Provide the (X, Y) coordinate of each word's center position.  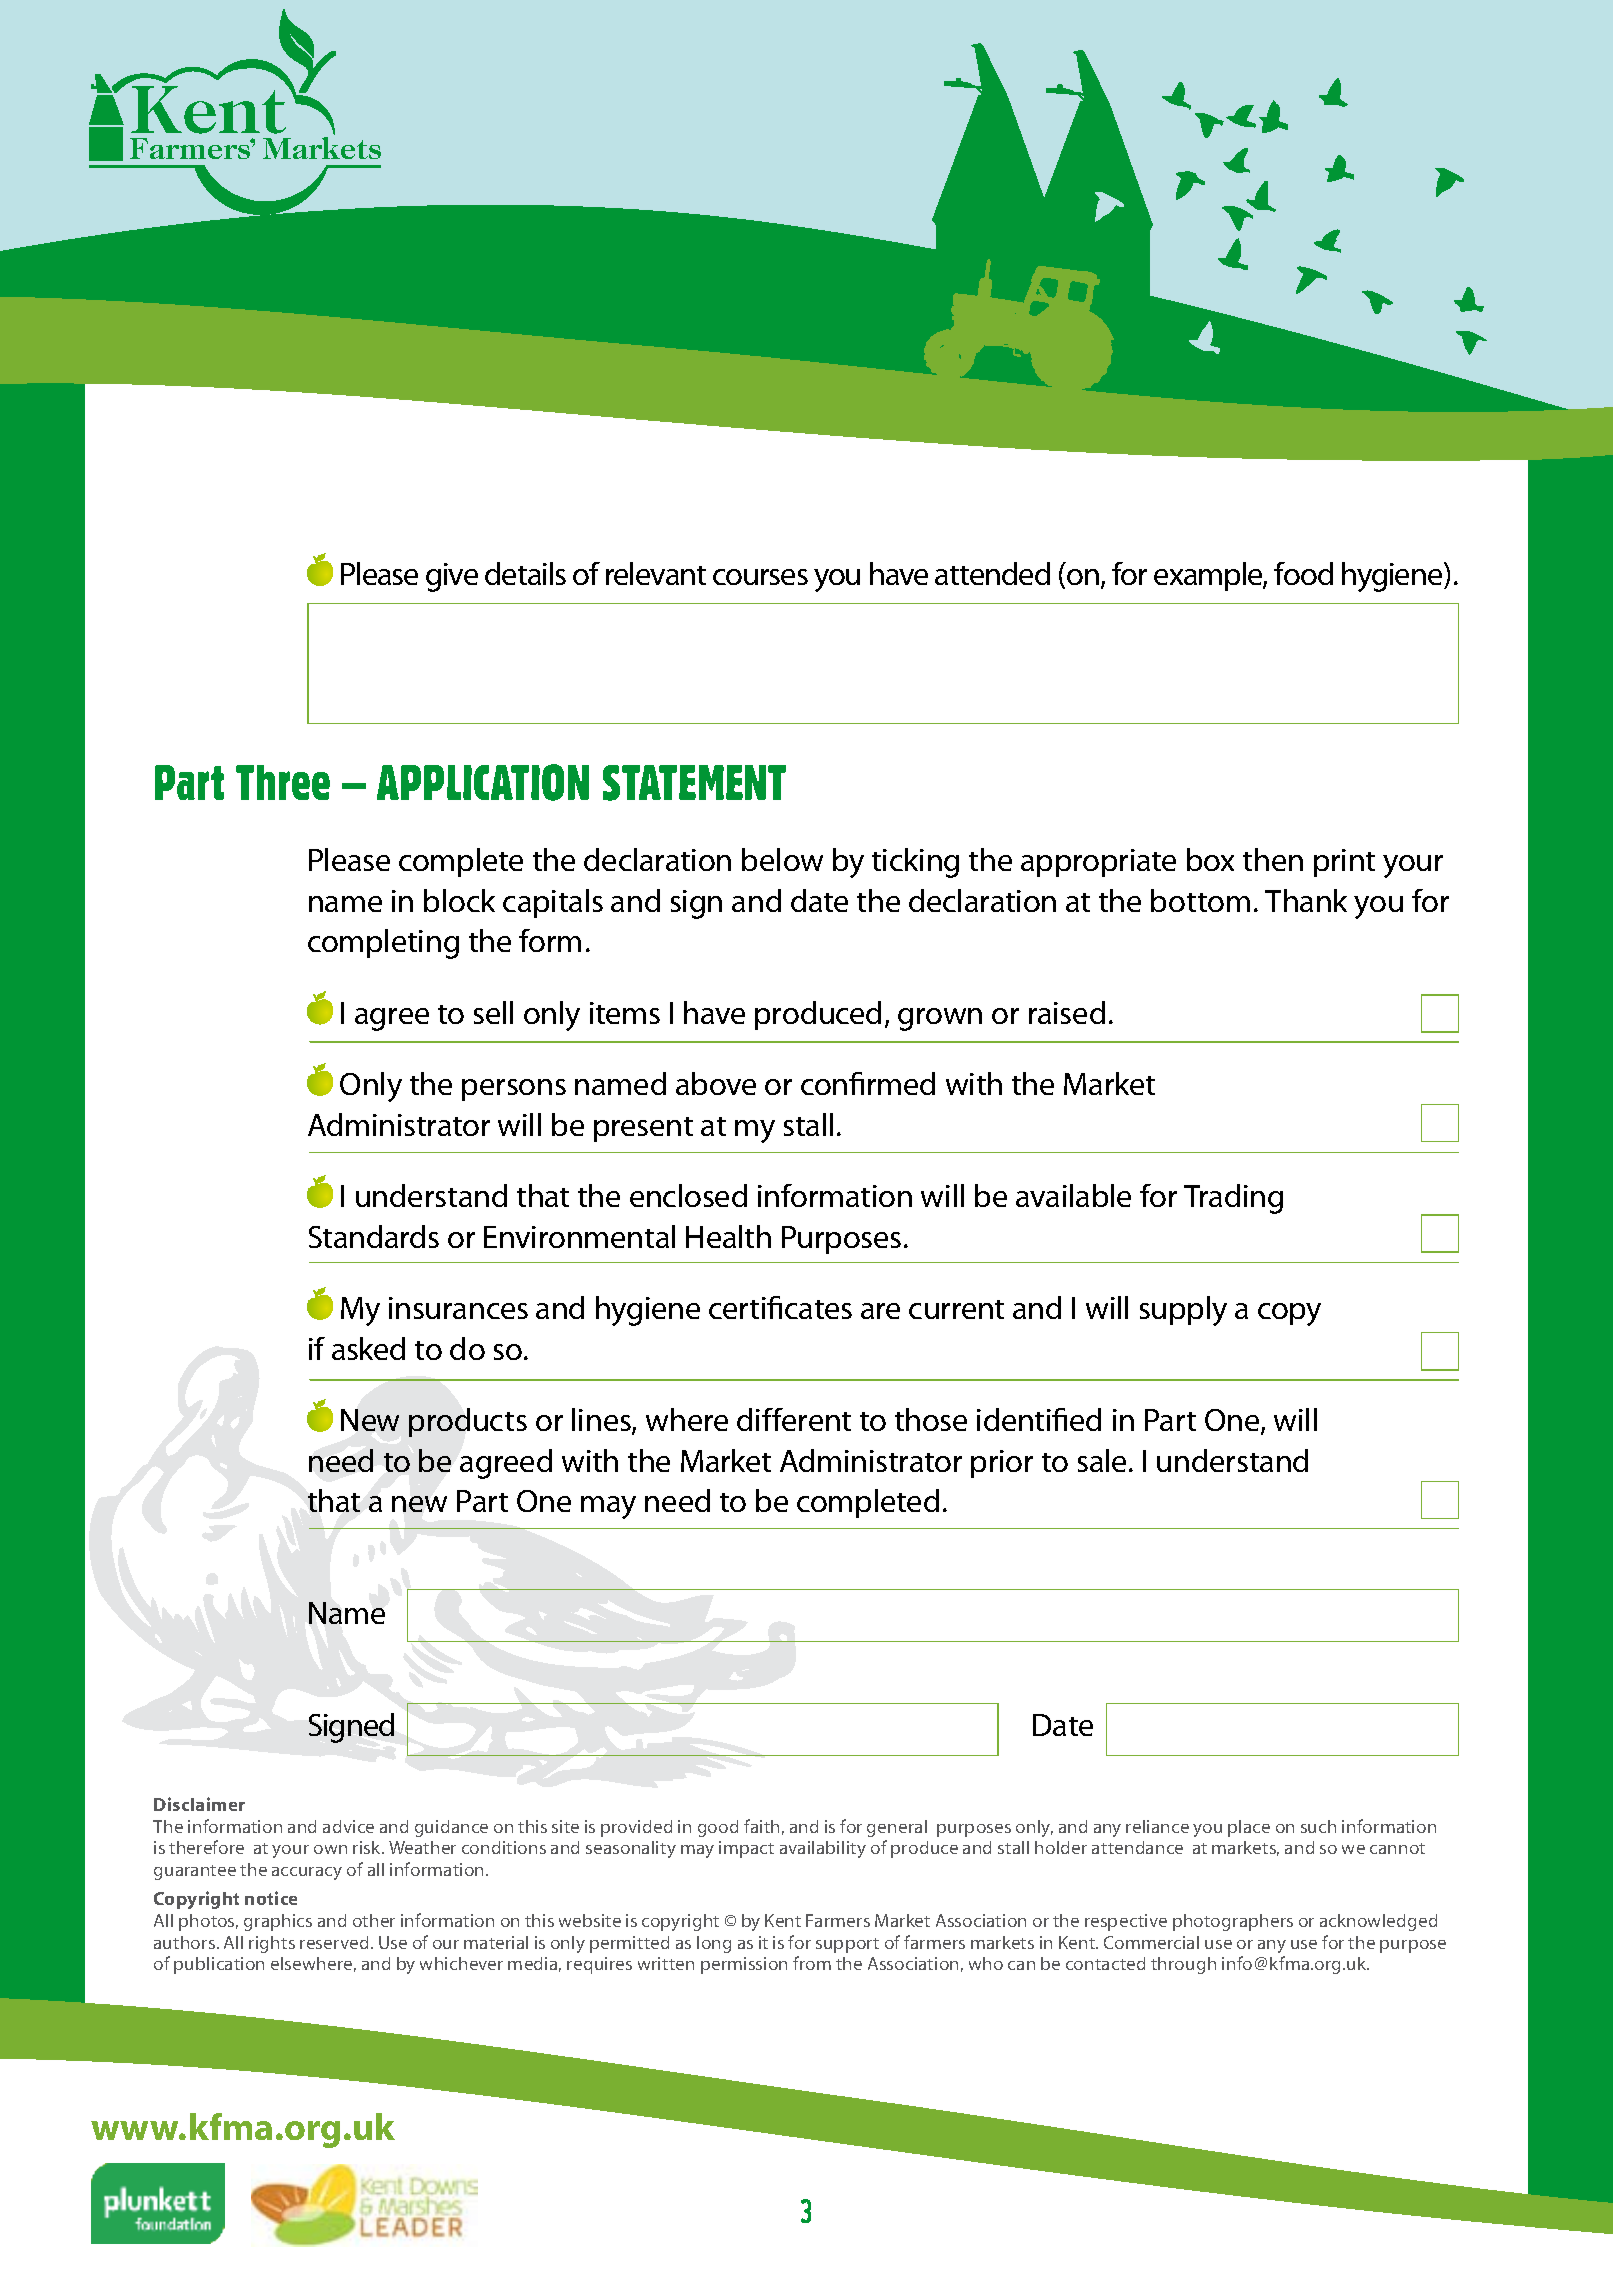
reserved (334, 1942)
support (847, 1945)
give (452, 577)
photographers (1233, 1922)
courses (760, 577)
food (1303, 573)
